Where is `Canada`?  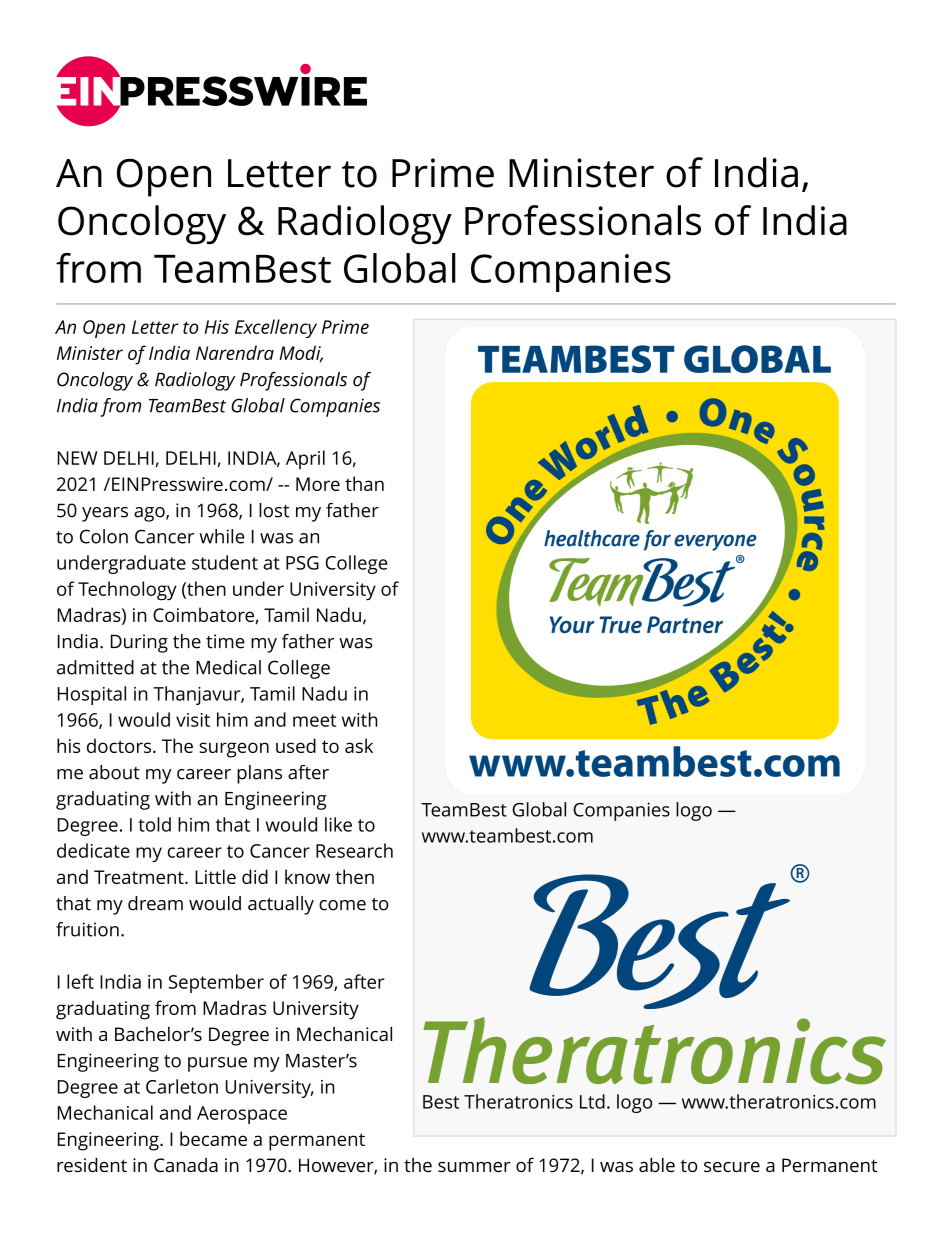
Canada is located at coordinates (186, 1165).
